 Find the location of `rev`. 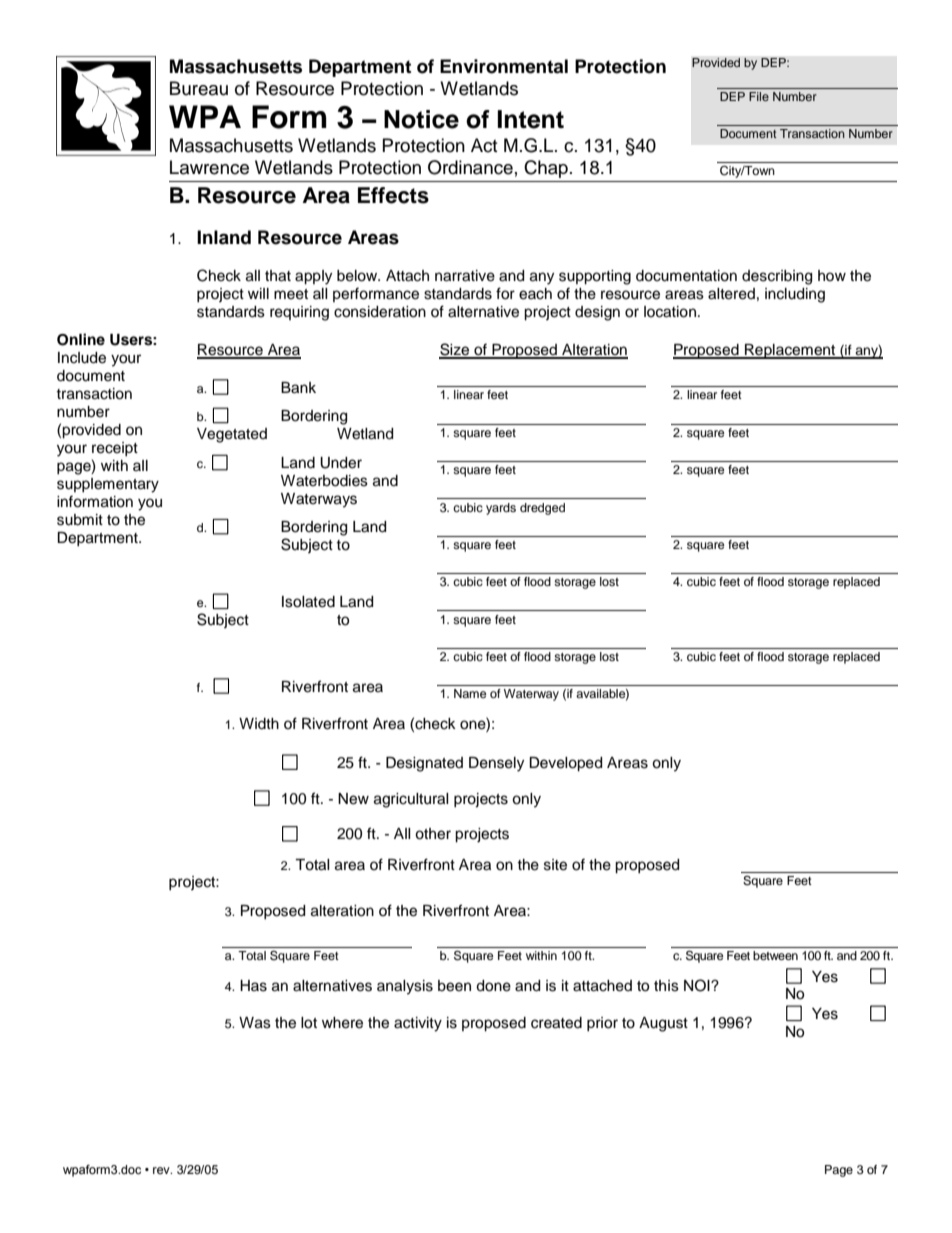

rev is located at coordinates (162, 1170).
